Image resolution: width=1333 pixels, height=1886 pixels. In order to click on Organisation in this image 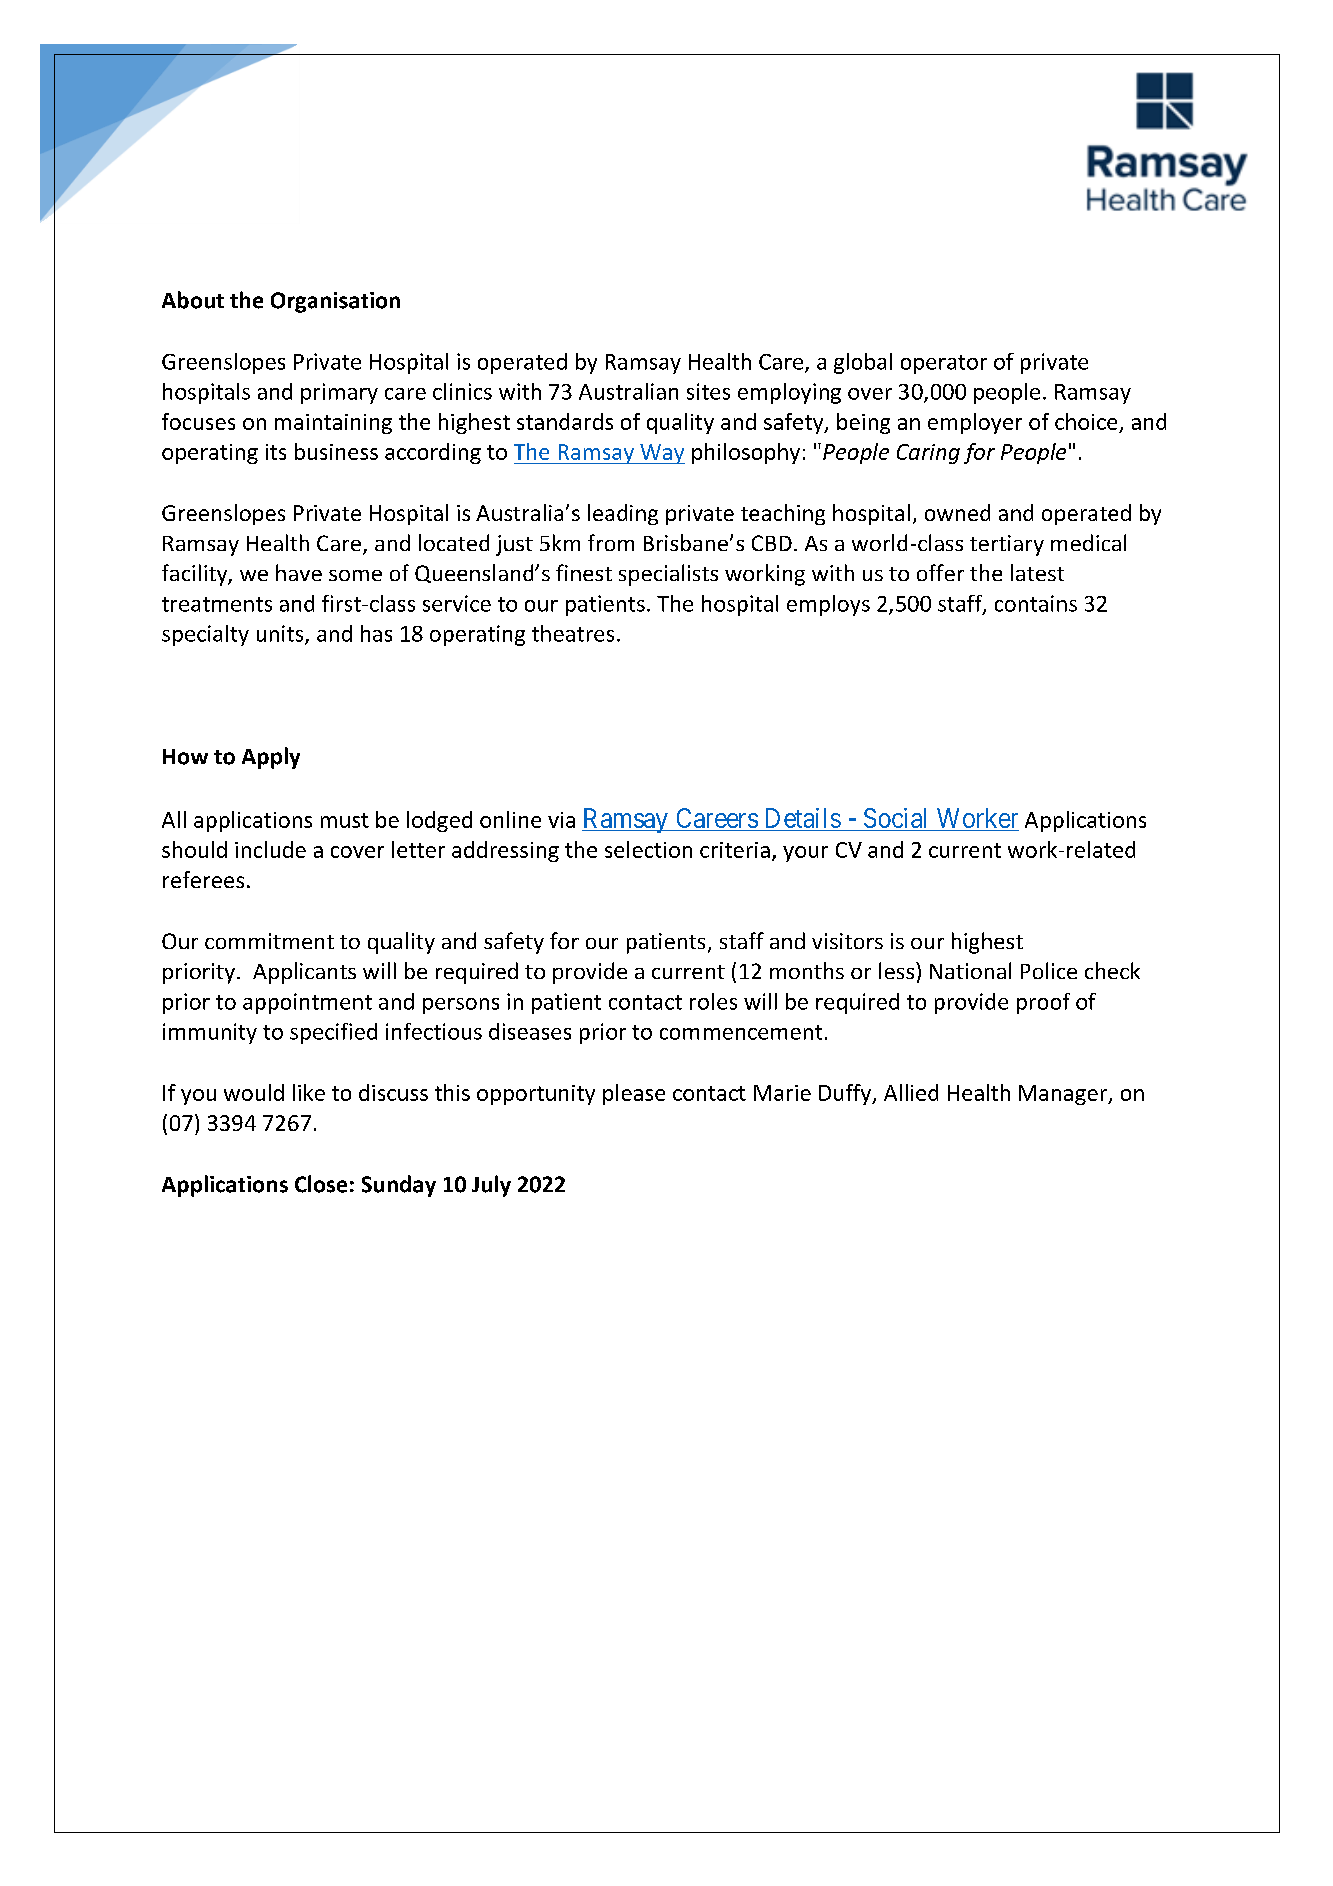, I will do `click(335, 302)`.
